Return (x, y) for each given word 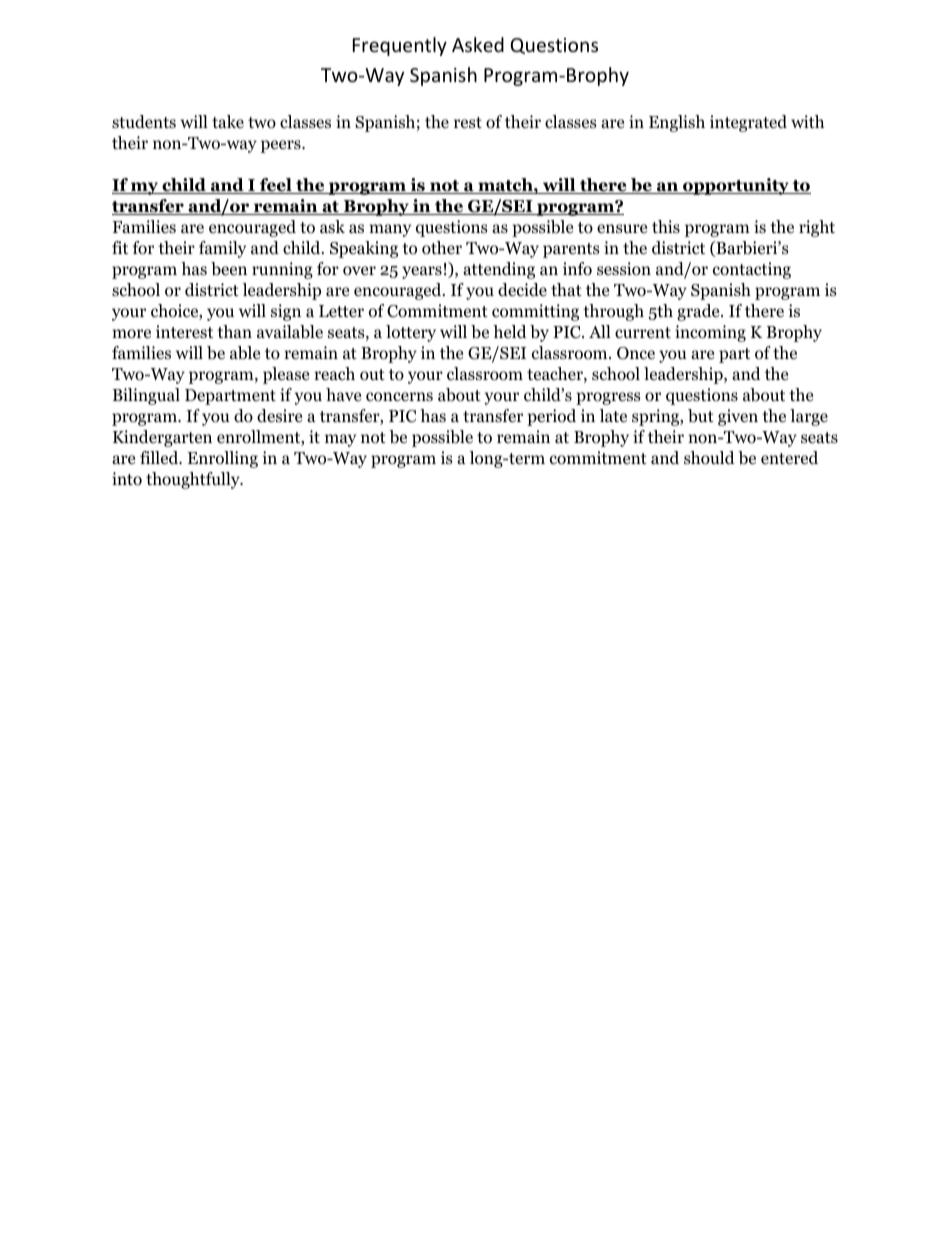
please (286, 375)
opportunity (736, 186)
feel (276, 186)
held (510, 331)
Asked (478, 44)
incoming (710, 333)
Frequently (400, 46)
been (229, 269)
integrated (748, 123)
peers (282, 146)
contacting (752, 270)
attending (499, 270)
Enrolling (223, 459)
